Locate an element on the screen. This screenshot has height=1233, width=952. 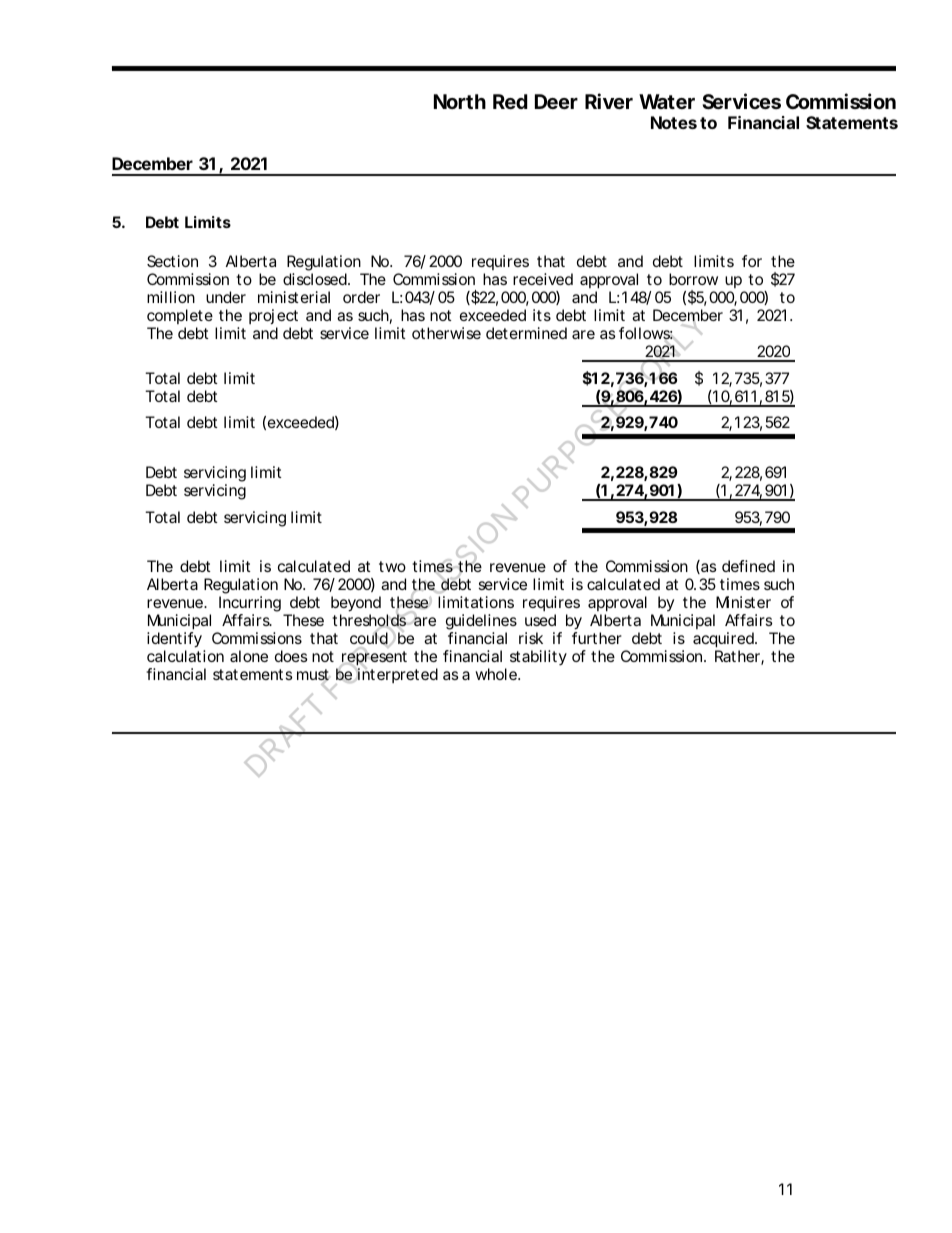
Section is located at coordinates (172, 261).
